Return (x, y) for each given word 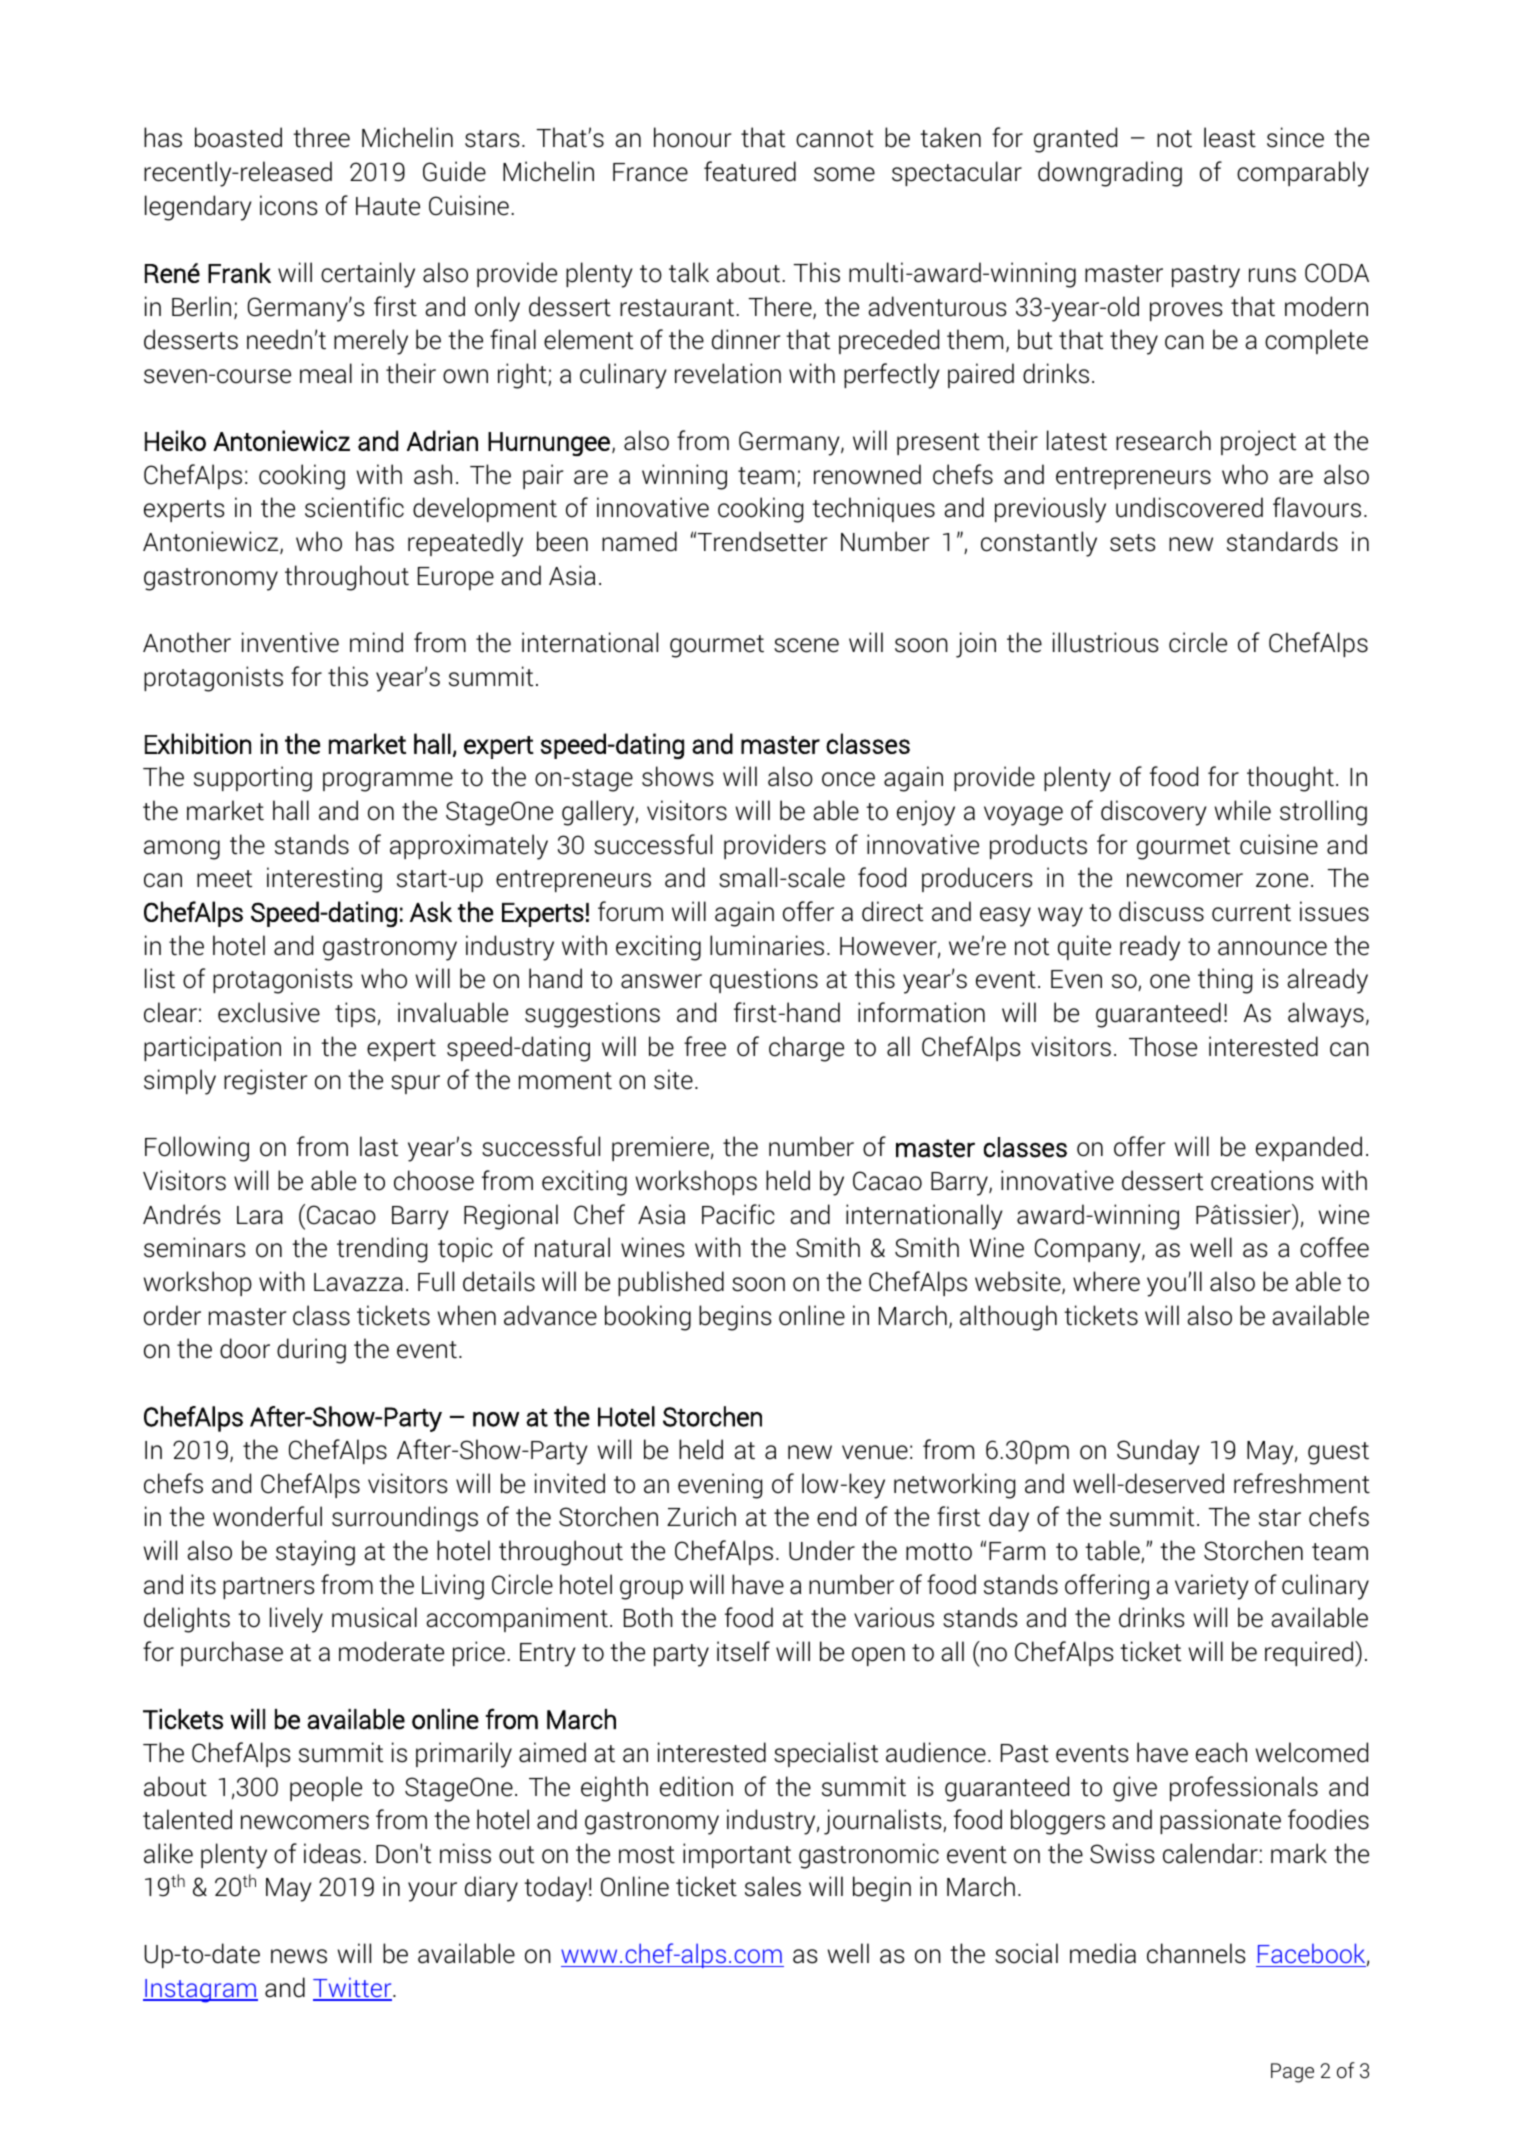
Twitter (353, 1988)
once (848, 779)
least (1230, 137)
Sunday (1158, 1452)
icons (289, 205)
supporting (253, 779)
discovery (1154, 813)
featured (750, 171)
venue (875, 1452)
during (311, 1351)
